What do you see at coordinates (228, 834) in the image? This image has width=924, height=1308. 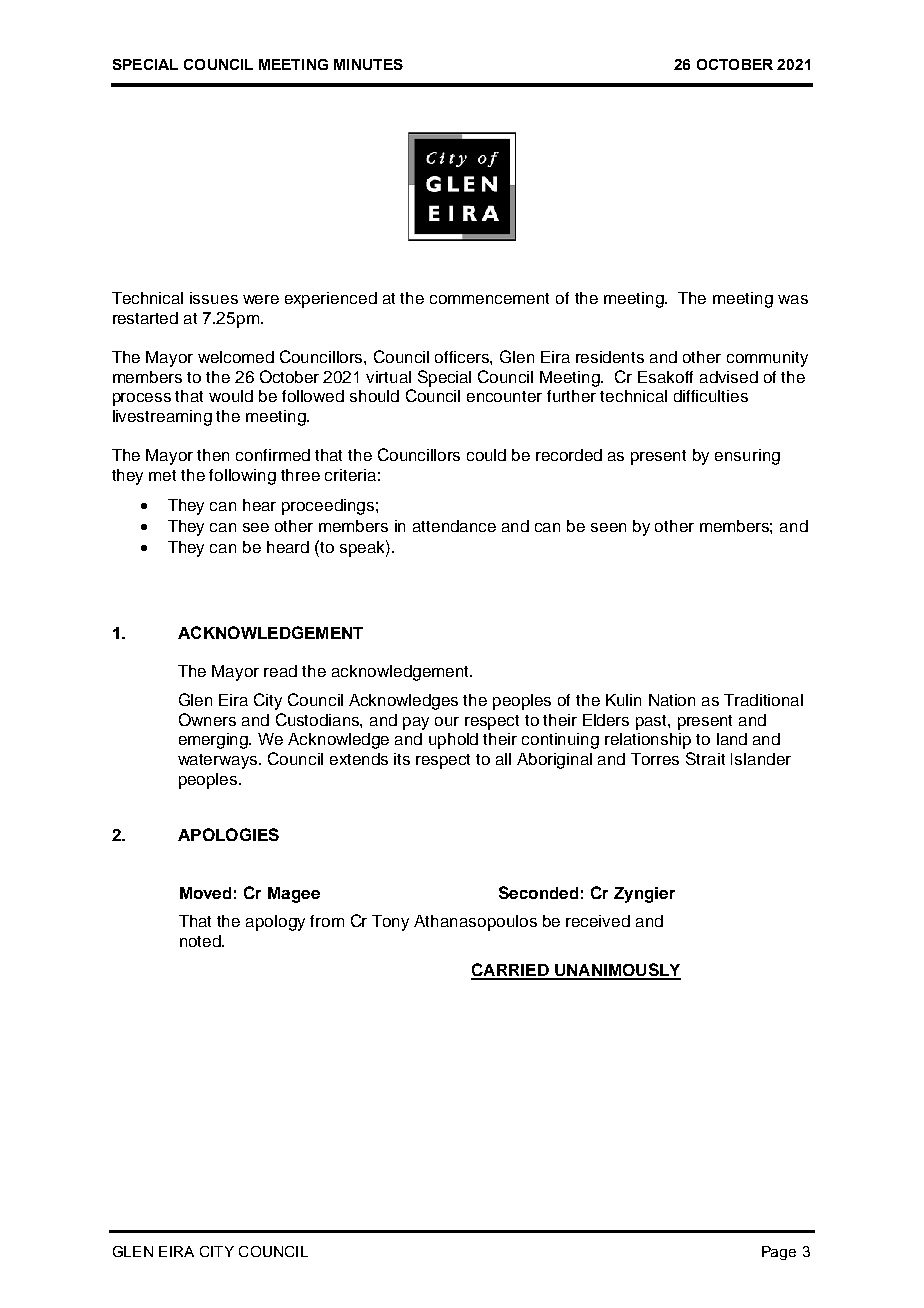 I see `APOLOGIES` at bounding box center [228, 834].
